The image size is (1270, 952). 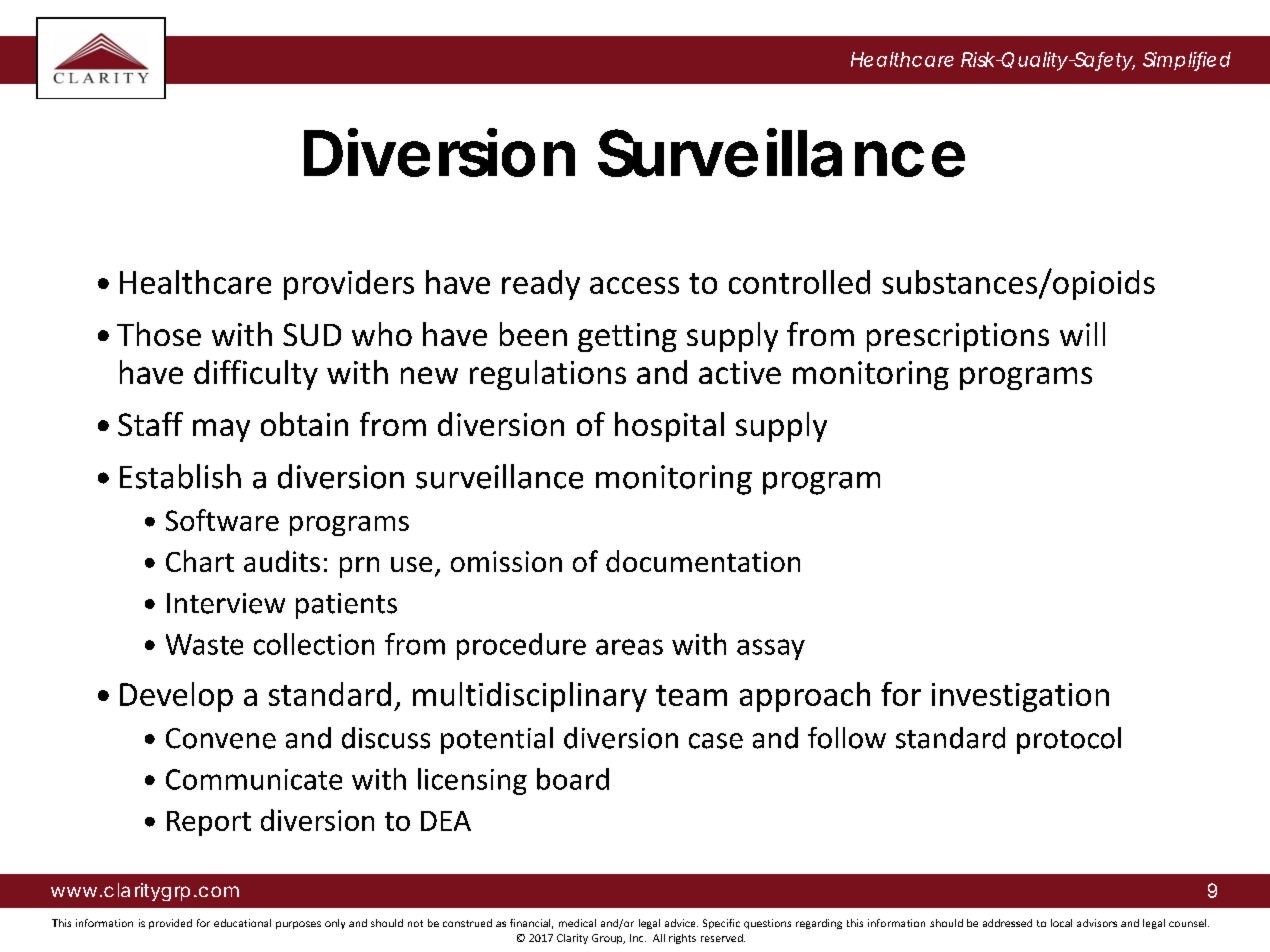 I want to click on providers, so click(x=349, y=285).
